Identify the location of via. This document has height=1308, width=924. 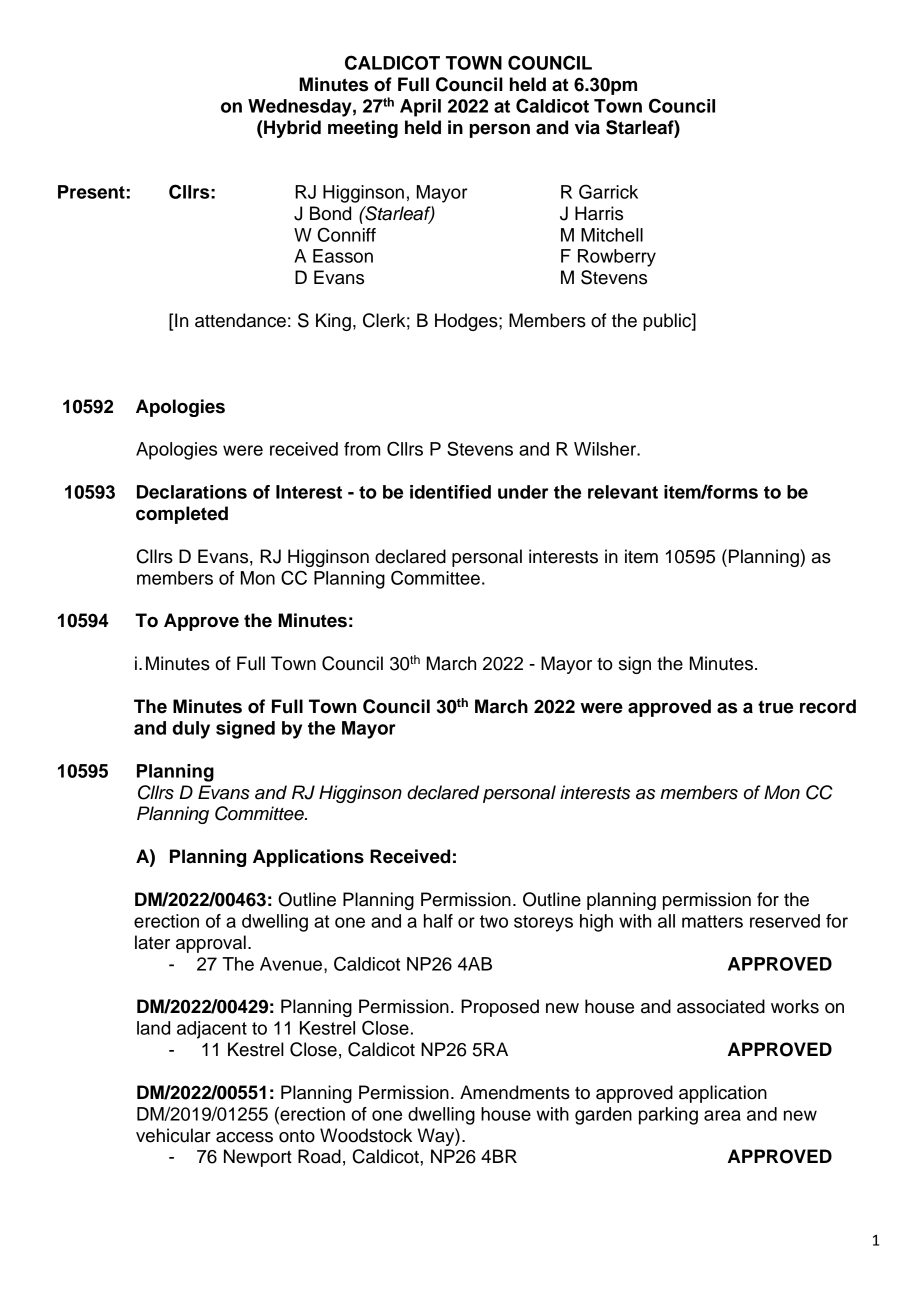
(587, 127).
